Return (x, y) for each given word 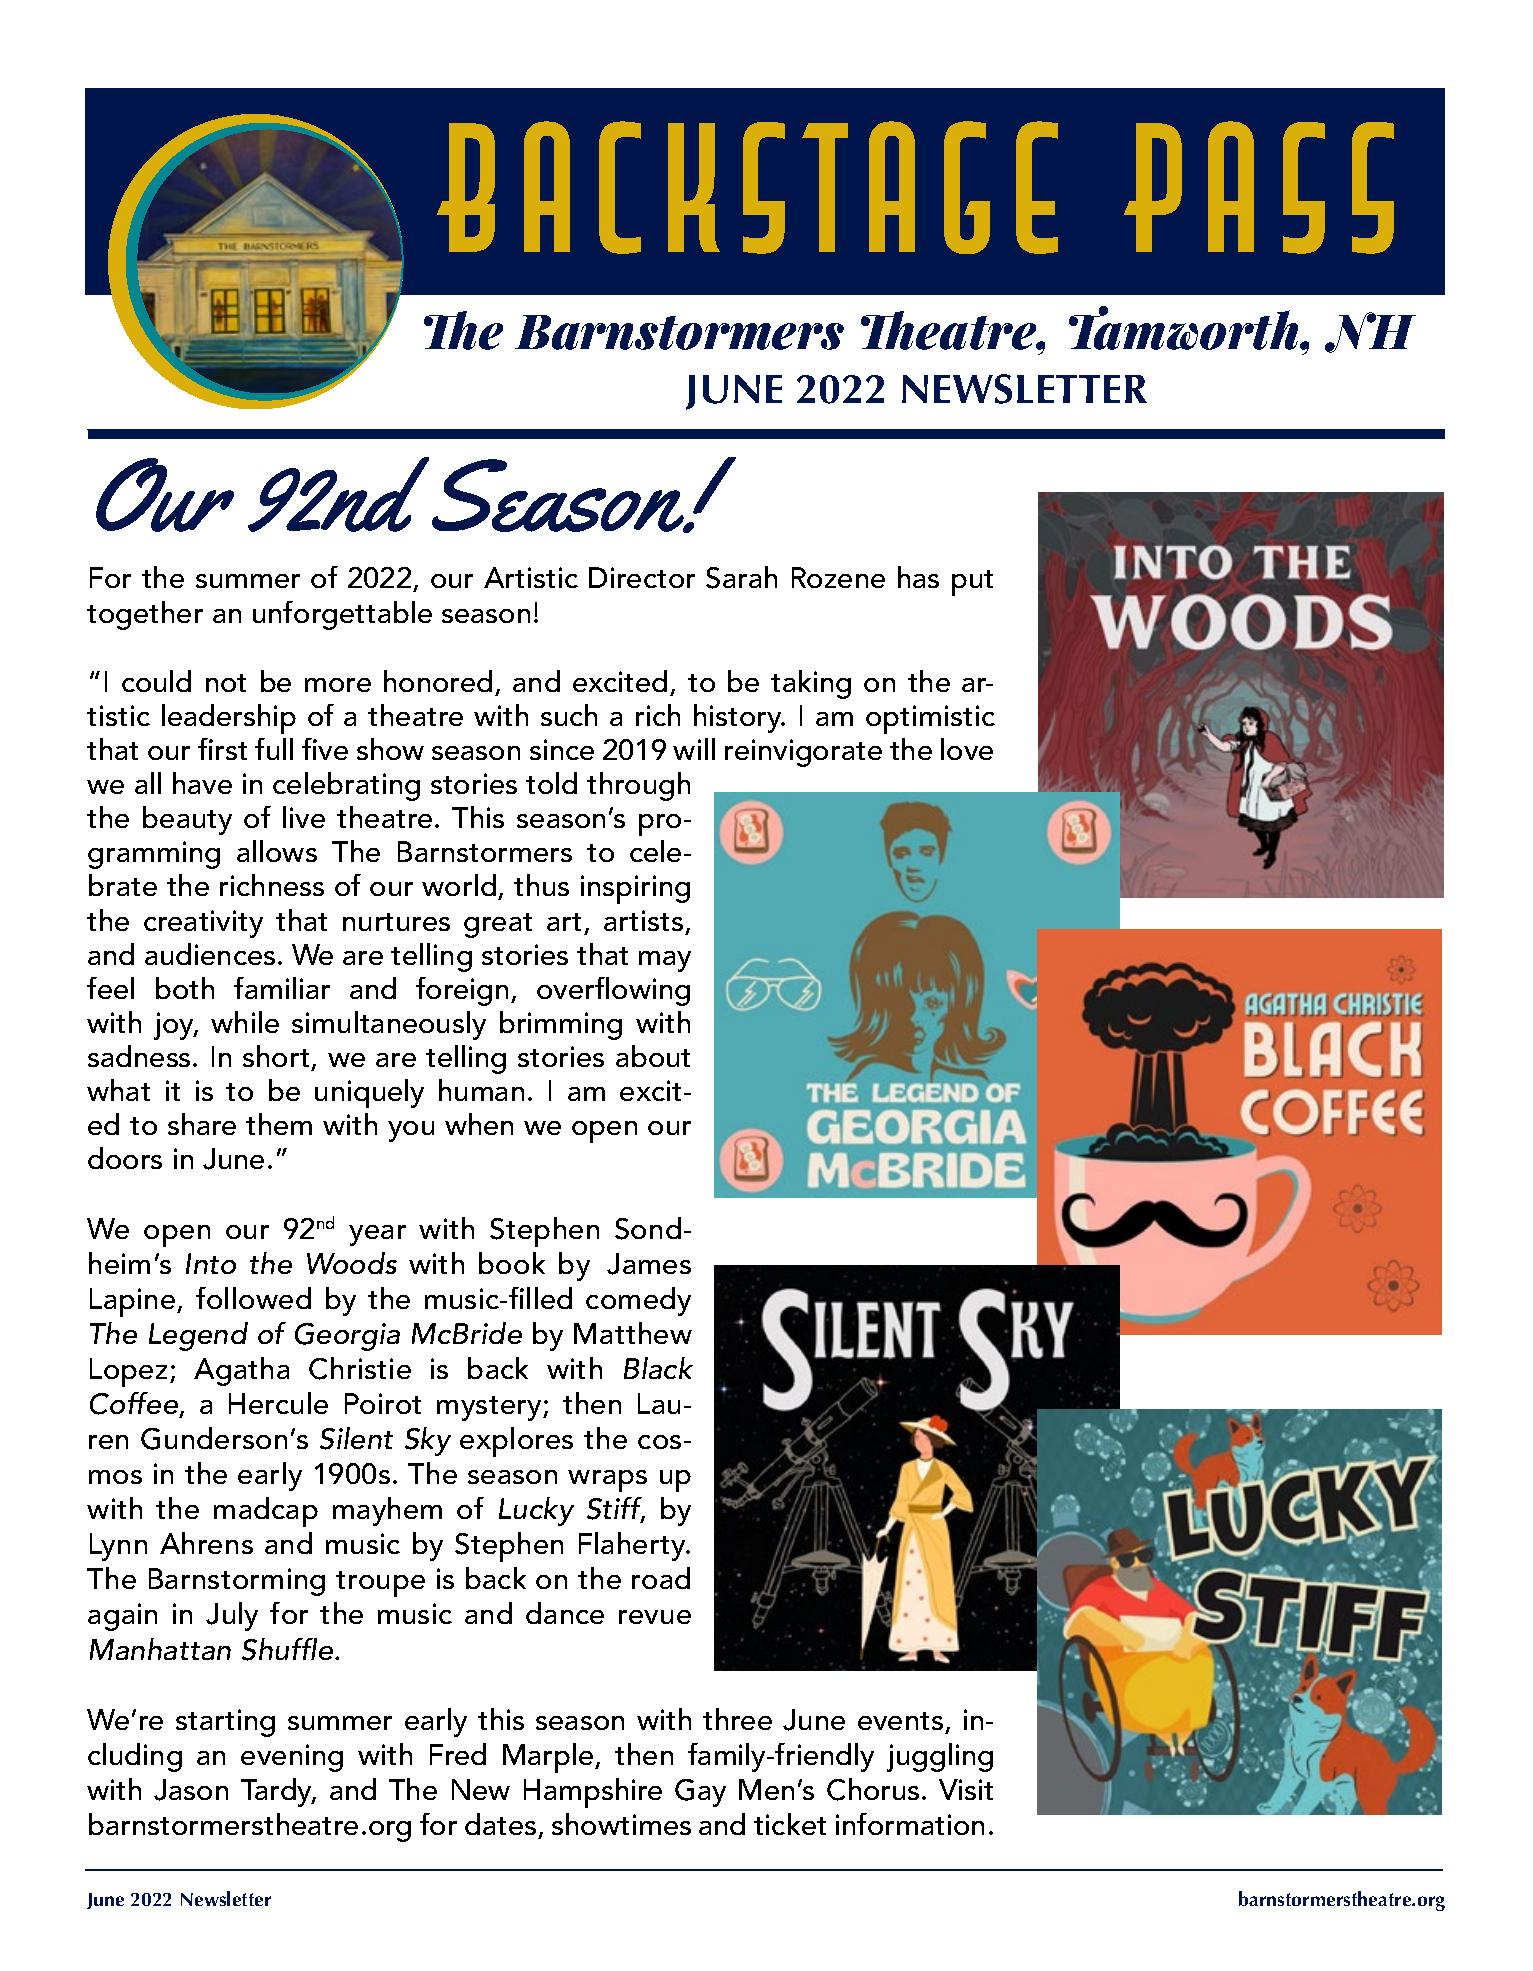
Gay (700, 1793)
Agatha (241, 1371)
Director (642, 577)
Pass (1259, 187)
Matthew (633, 1333)
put (972, 583)
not (226, 683)
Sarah (741, 577)
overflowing (613, 991)
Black (658, 1368)
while (245, 1022)
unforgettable (342, 615)
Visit (966, 1789)
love (967, 749)
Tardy (278, 1792)
